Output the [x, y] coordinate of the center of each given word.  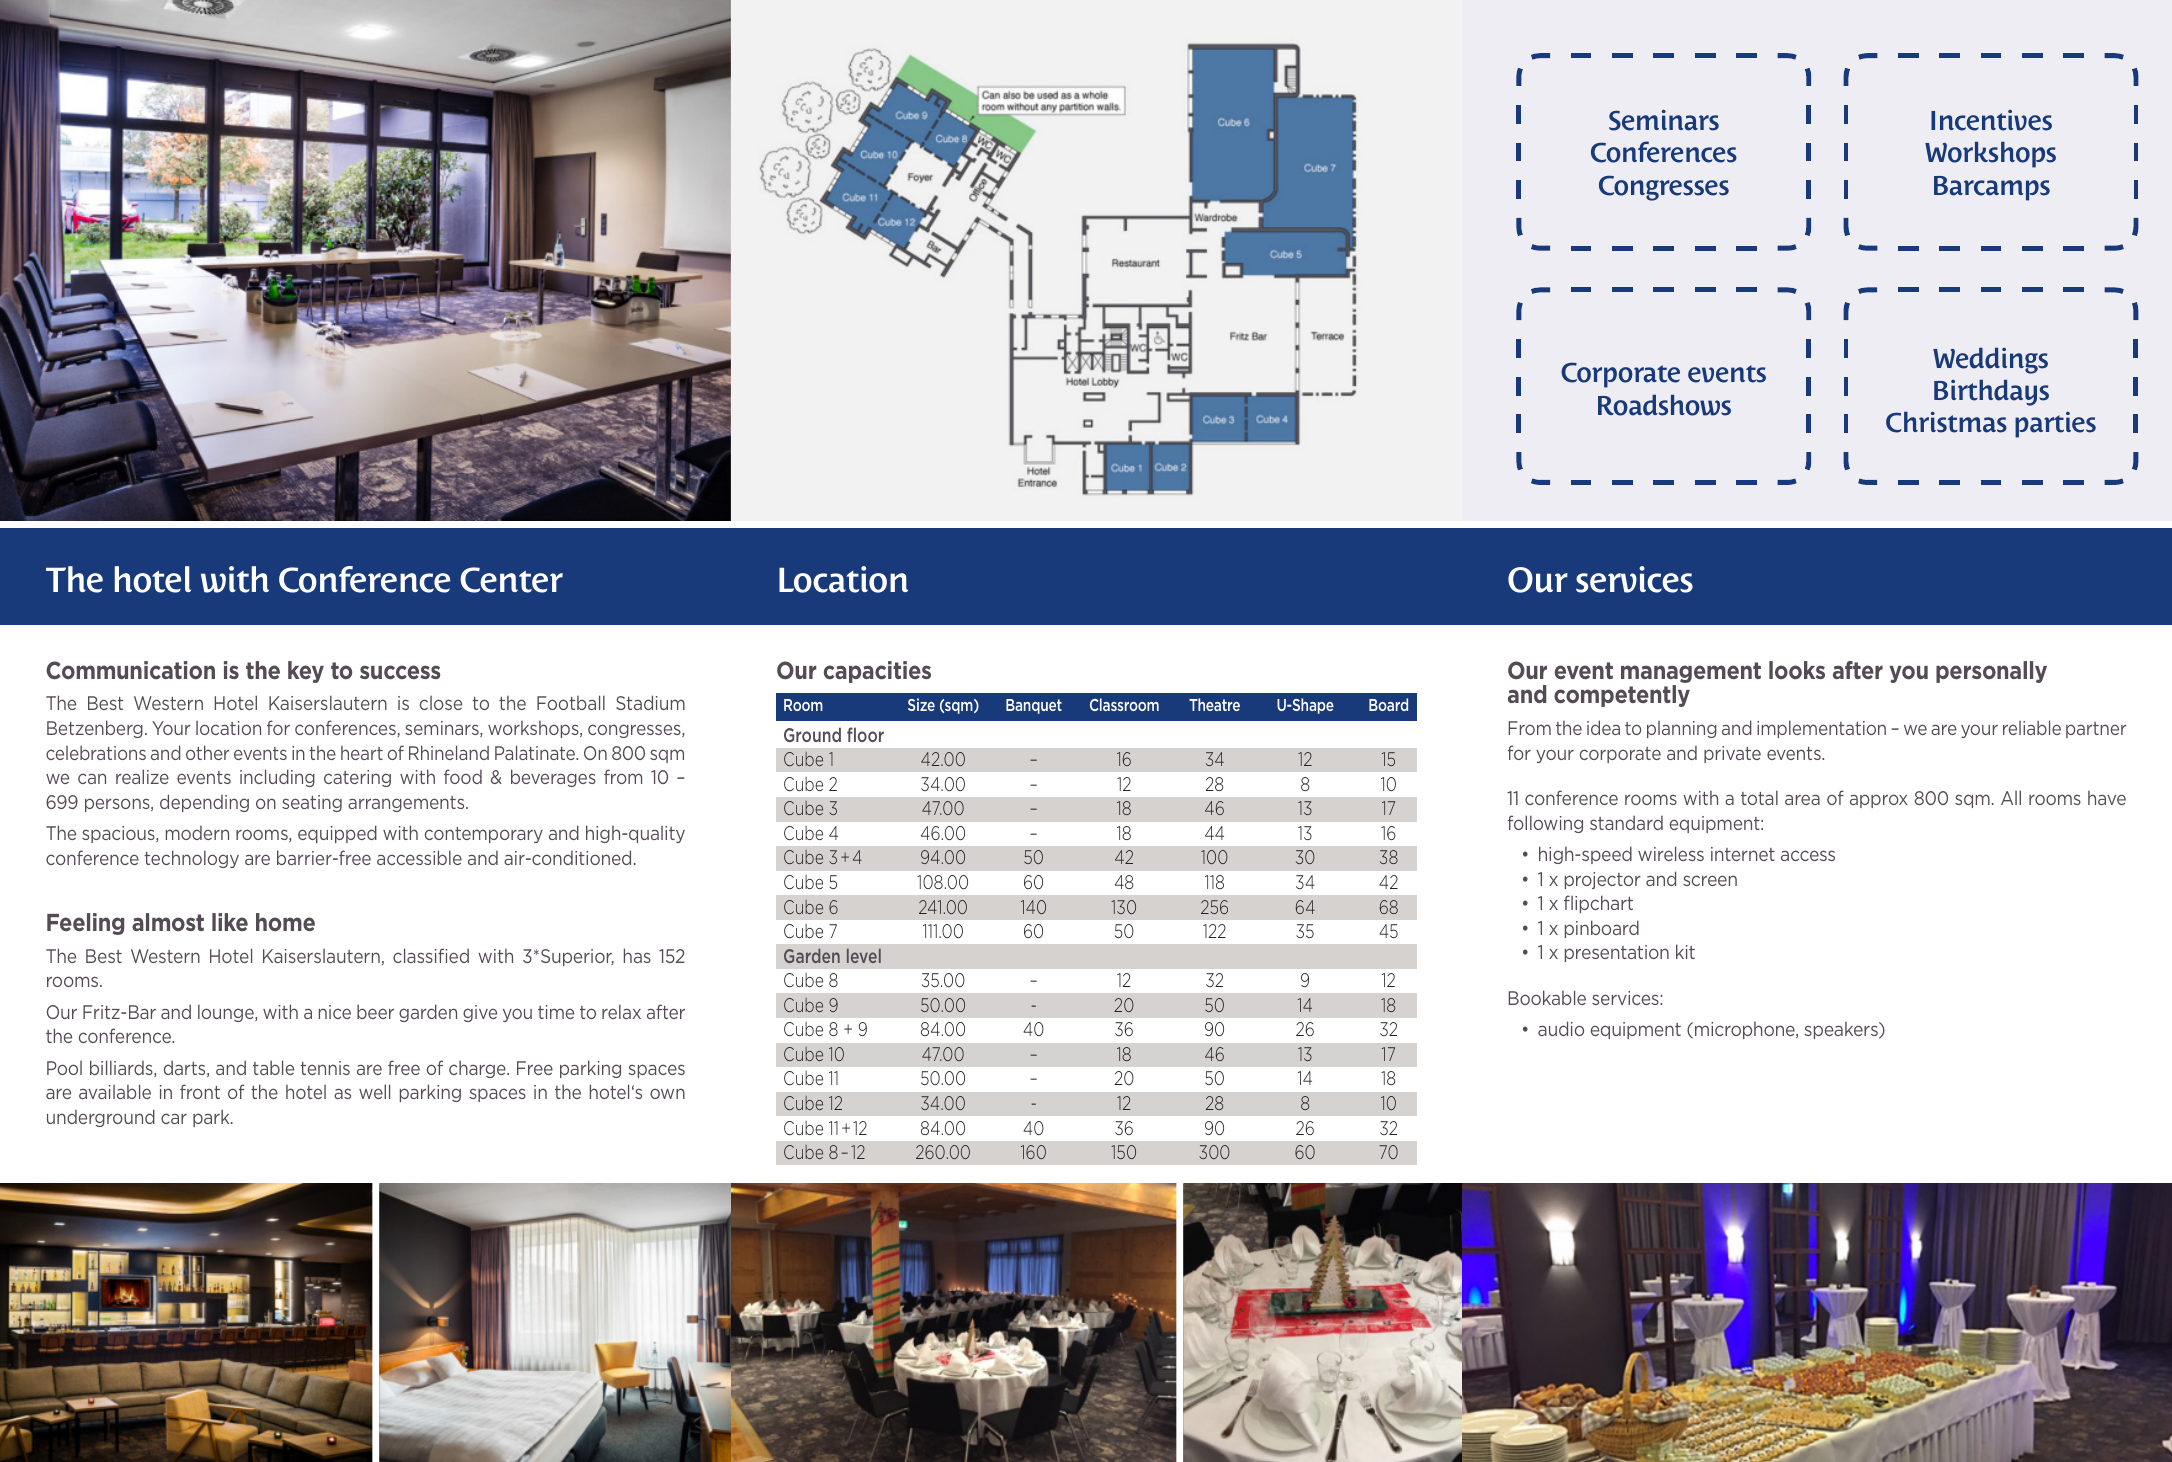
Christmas [1946, 422]
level [864, 956]
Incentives [1991, 120]
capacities [877, 672]
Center [511, 580]
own [667, 1093]
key [306, 672]
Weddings [1990, 361]
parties [2055, 425]
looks [1797, 670]
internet [1743, 854]
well [374, 1091]
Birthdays [1991, 393]
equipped [337, 834]
